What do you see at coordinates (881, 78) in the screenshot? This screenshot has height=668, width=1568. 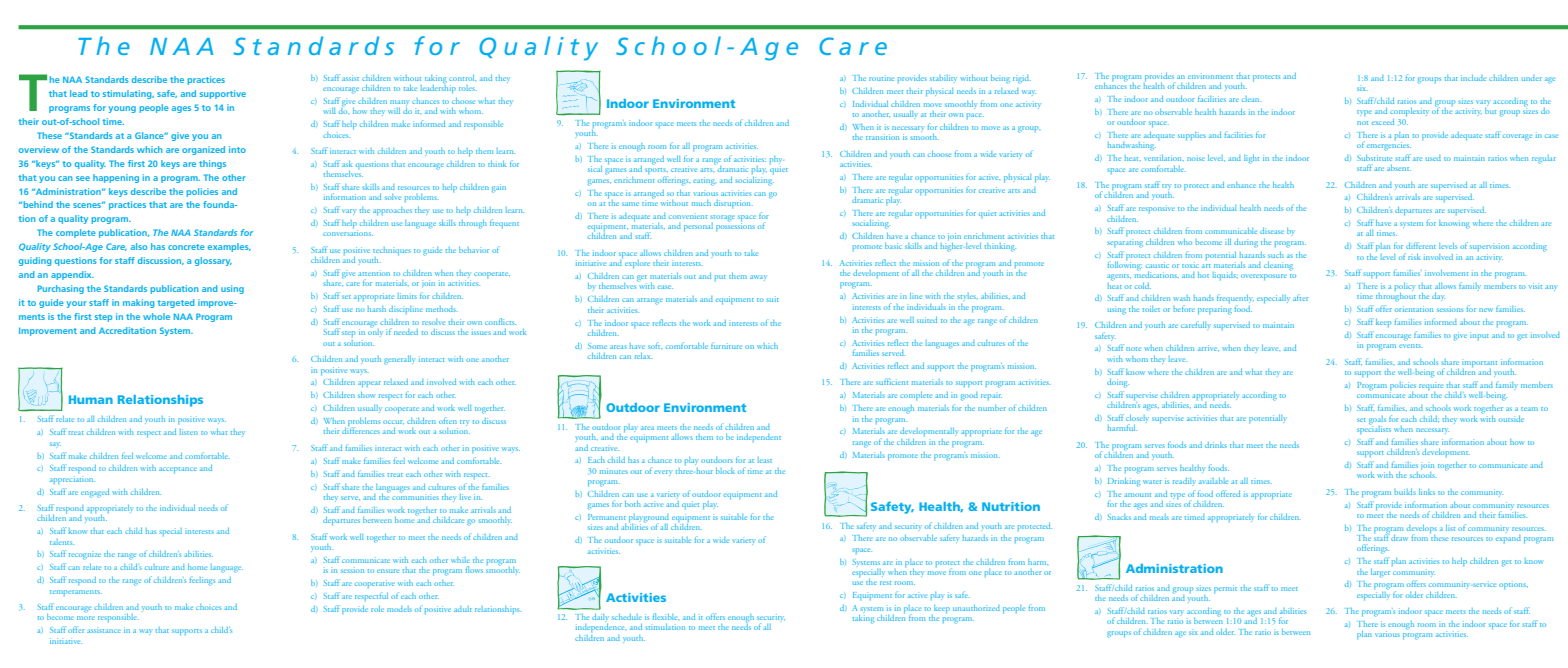 I see `routine` at bounding box center [881, 78].
